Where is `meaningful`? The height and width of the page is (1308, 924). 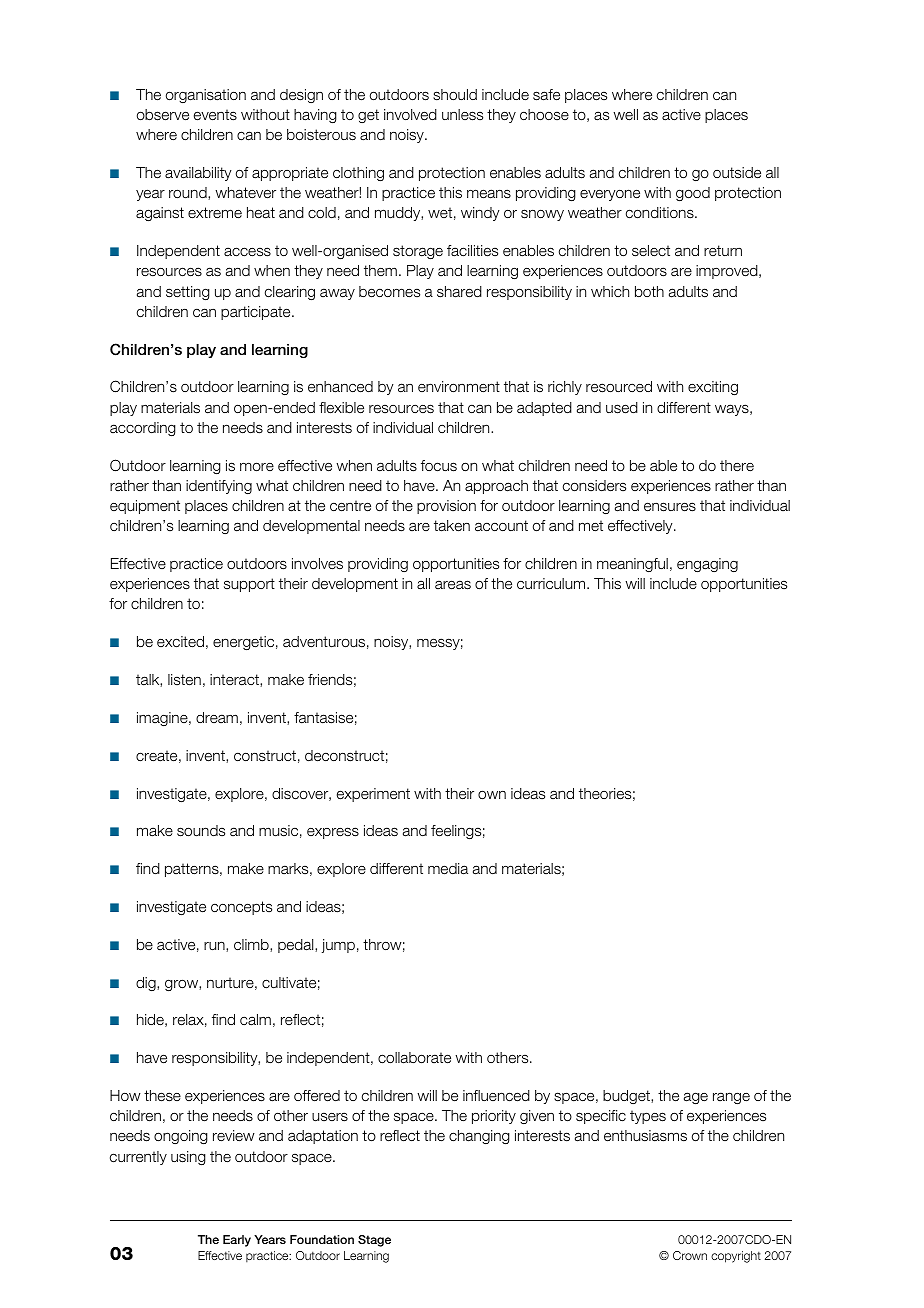
meaningful is located at coordinates (632, 565).
